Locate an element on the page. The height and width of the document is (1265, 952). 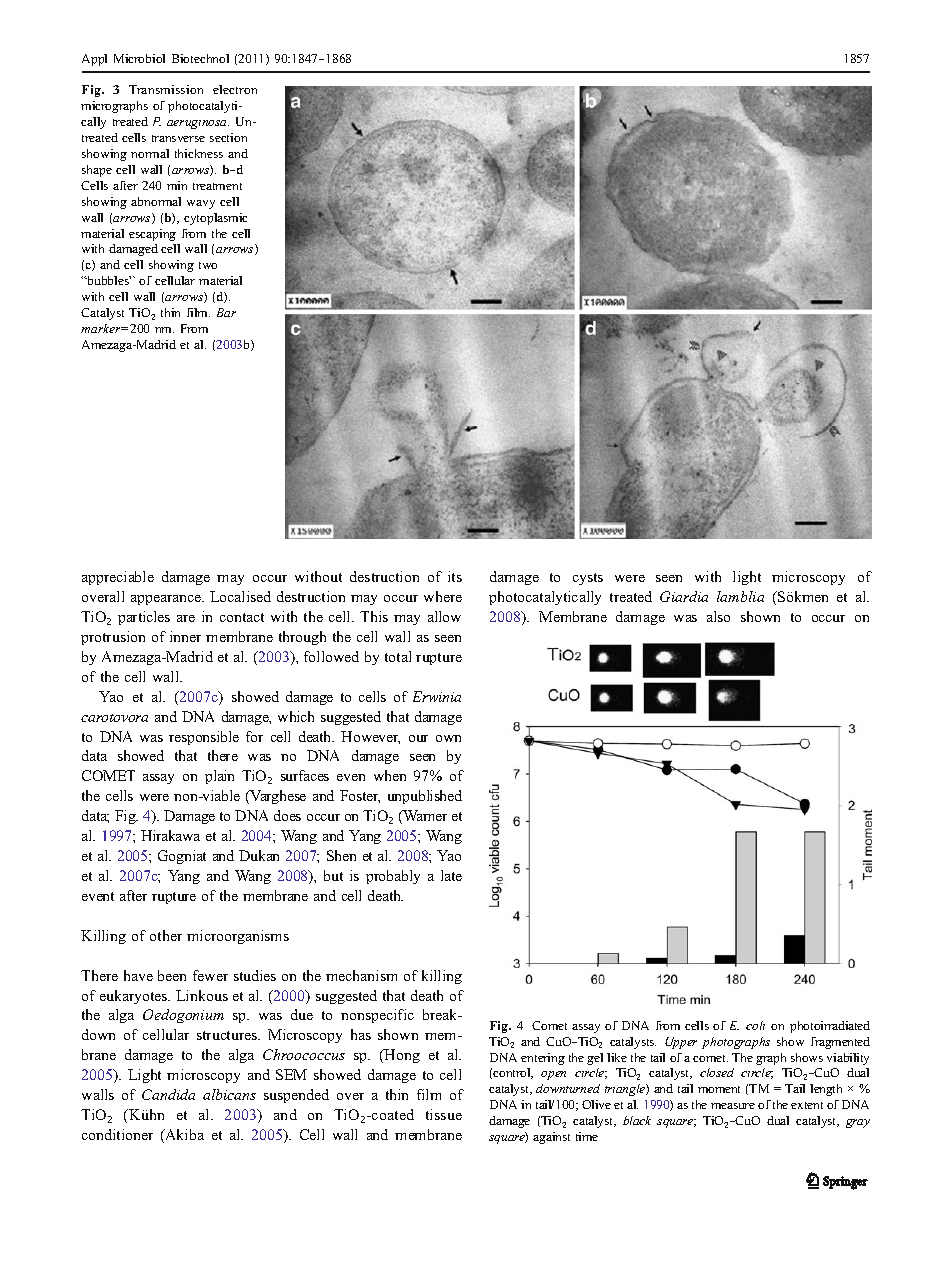
Candida is located at coordinates (168, 1094).
